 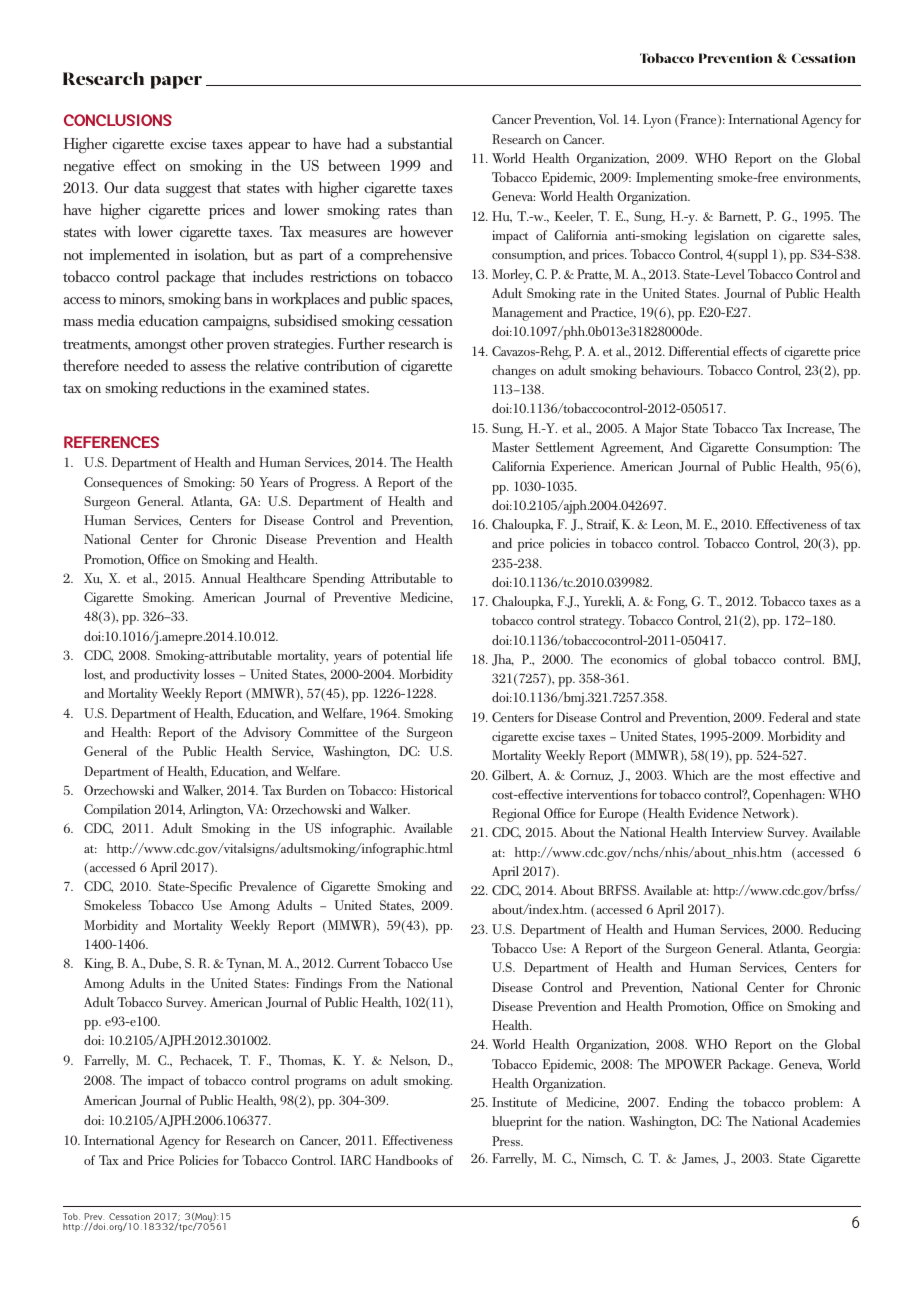 What do you see at coordinates (831, 1121) in the screenshot?
I see `Academies` at bounding box center [831, 1121].
